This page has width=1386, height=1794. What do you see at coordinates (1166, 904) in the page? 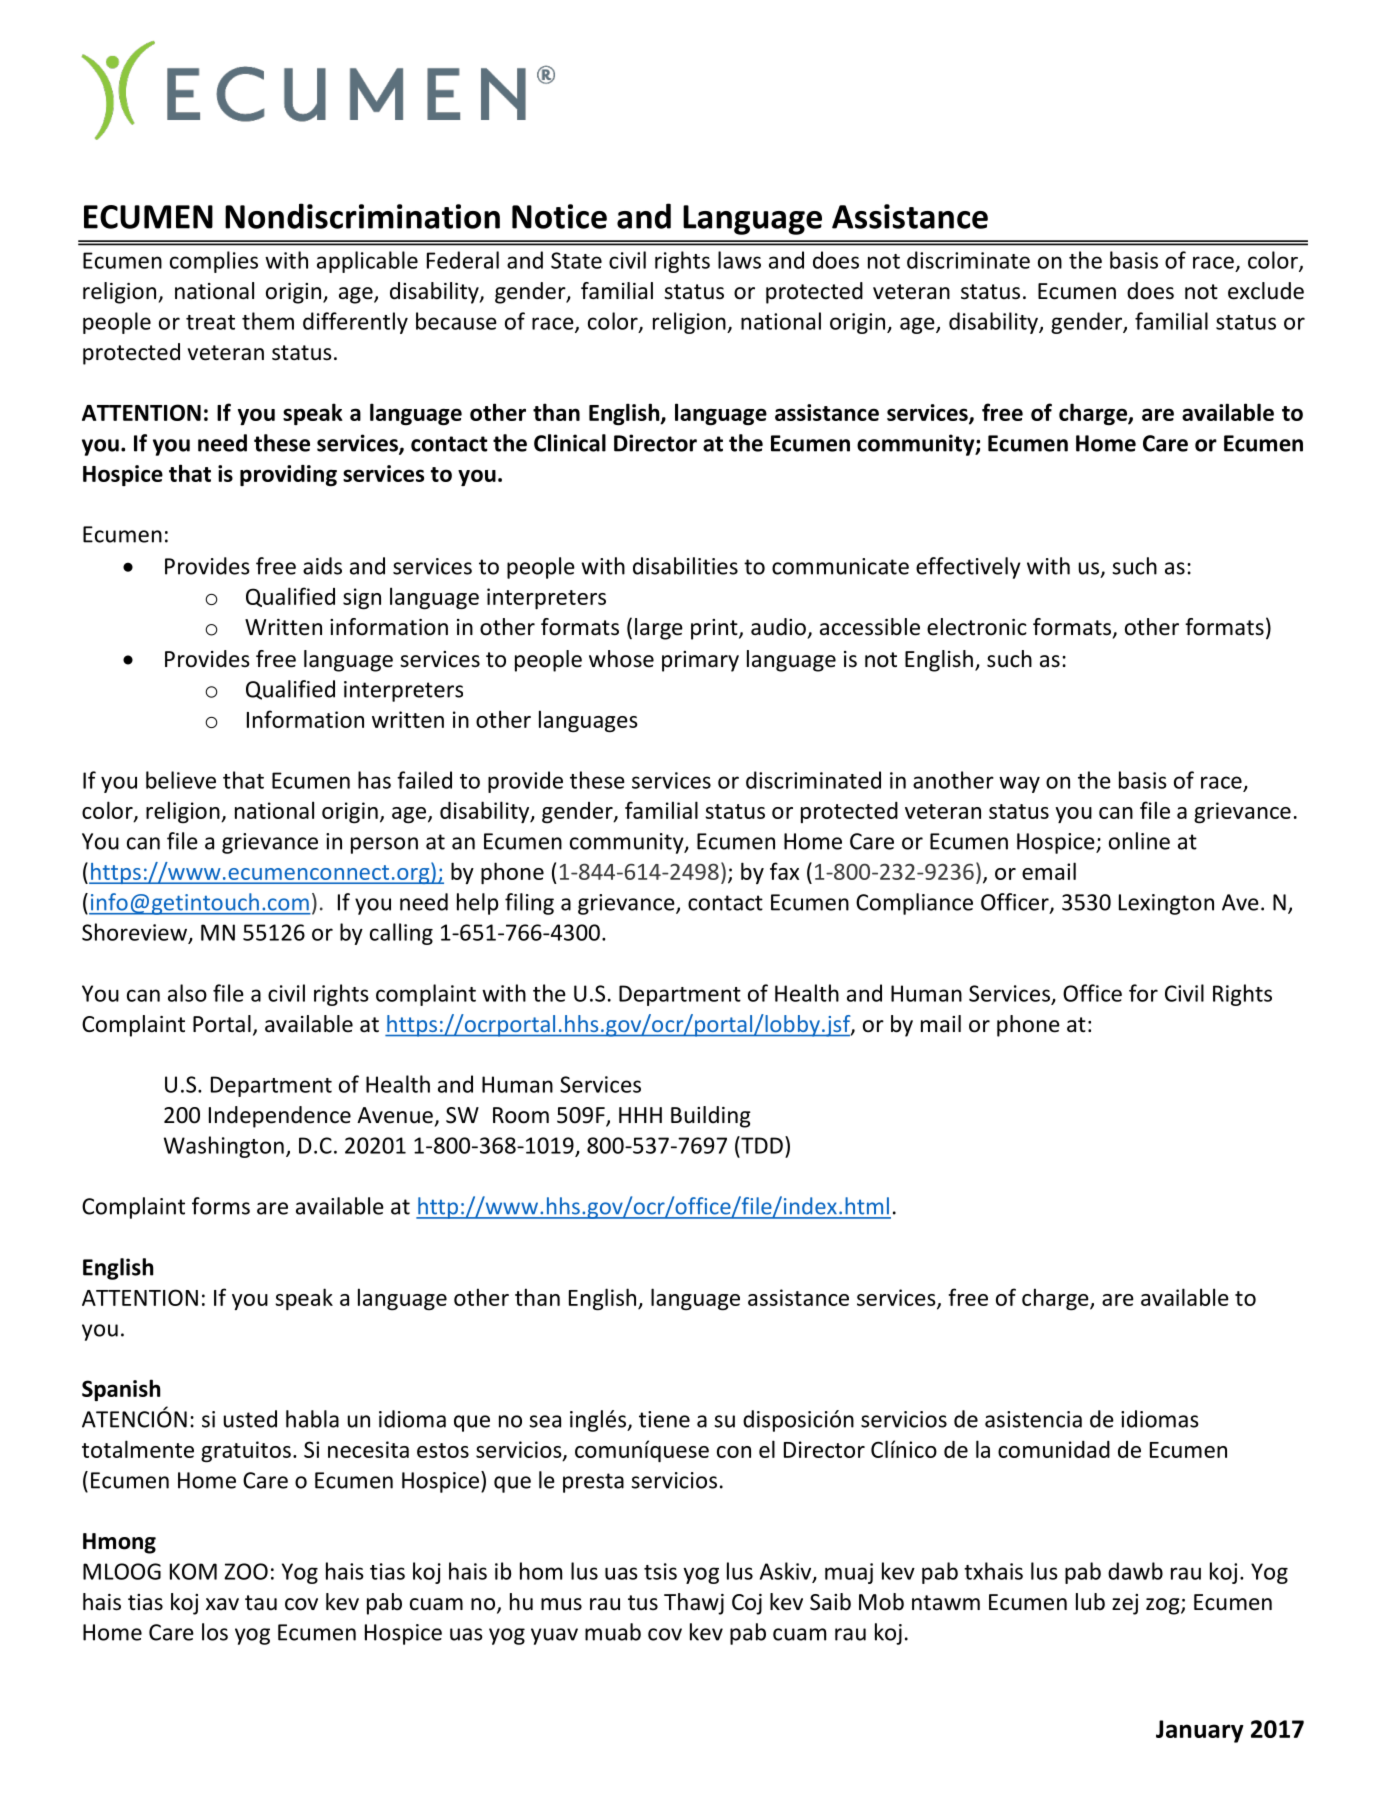
I see `Lexington` at bounding box center [1166, 904].
